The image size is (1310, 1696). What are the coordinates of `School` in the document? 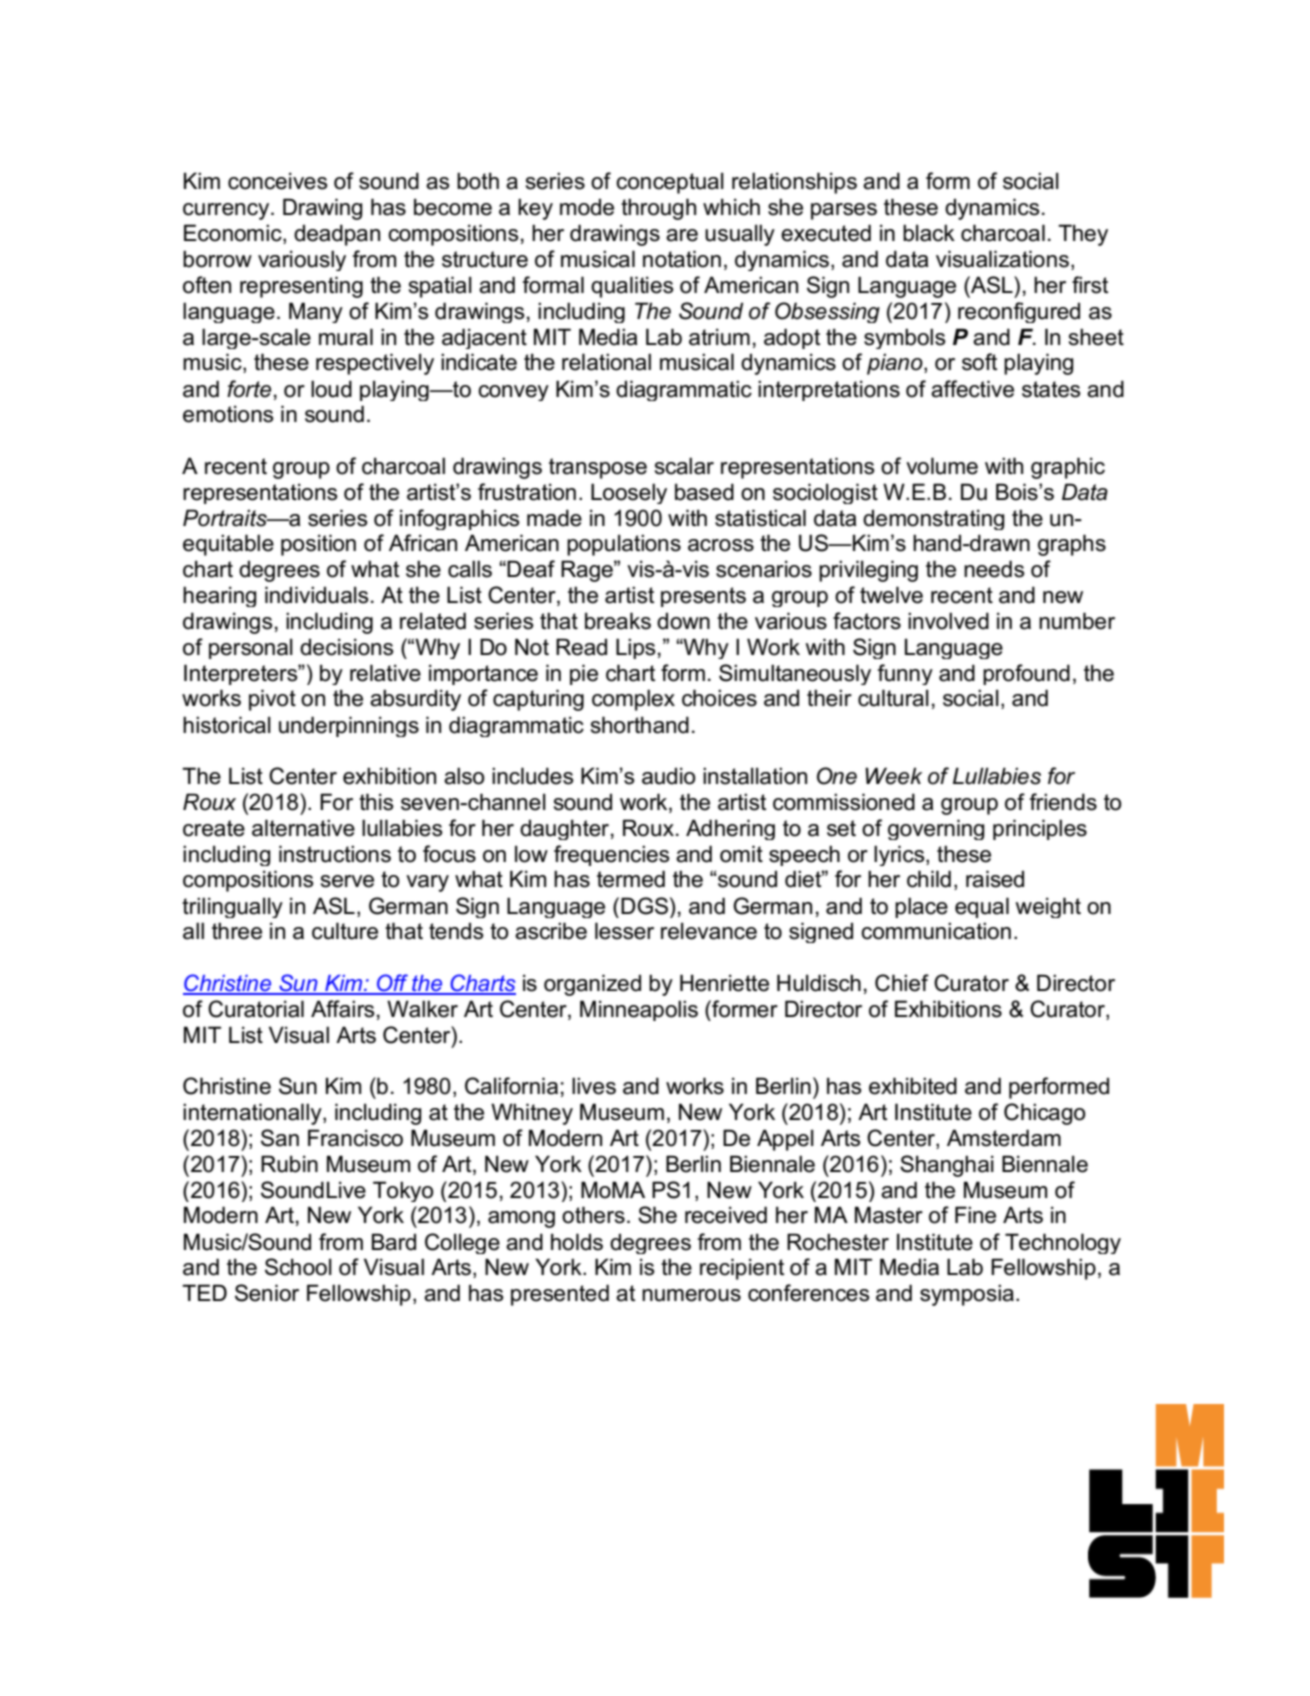 It's located at (298, 1267).
